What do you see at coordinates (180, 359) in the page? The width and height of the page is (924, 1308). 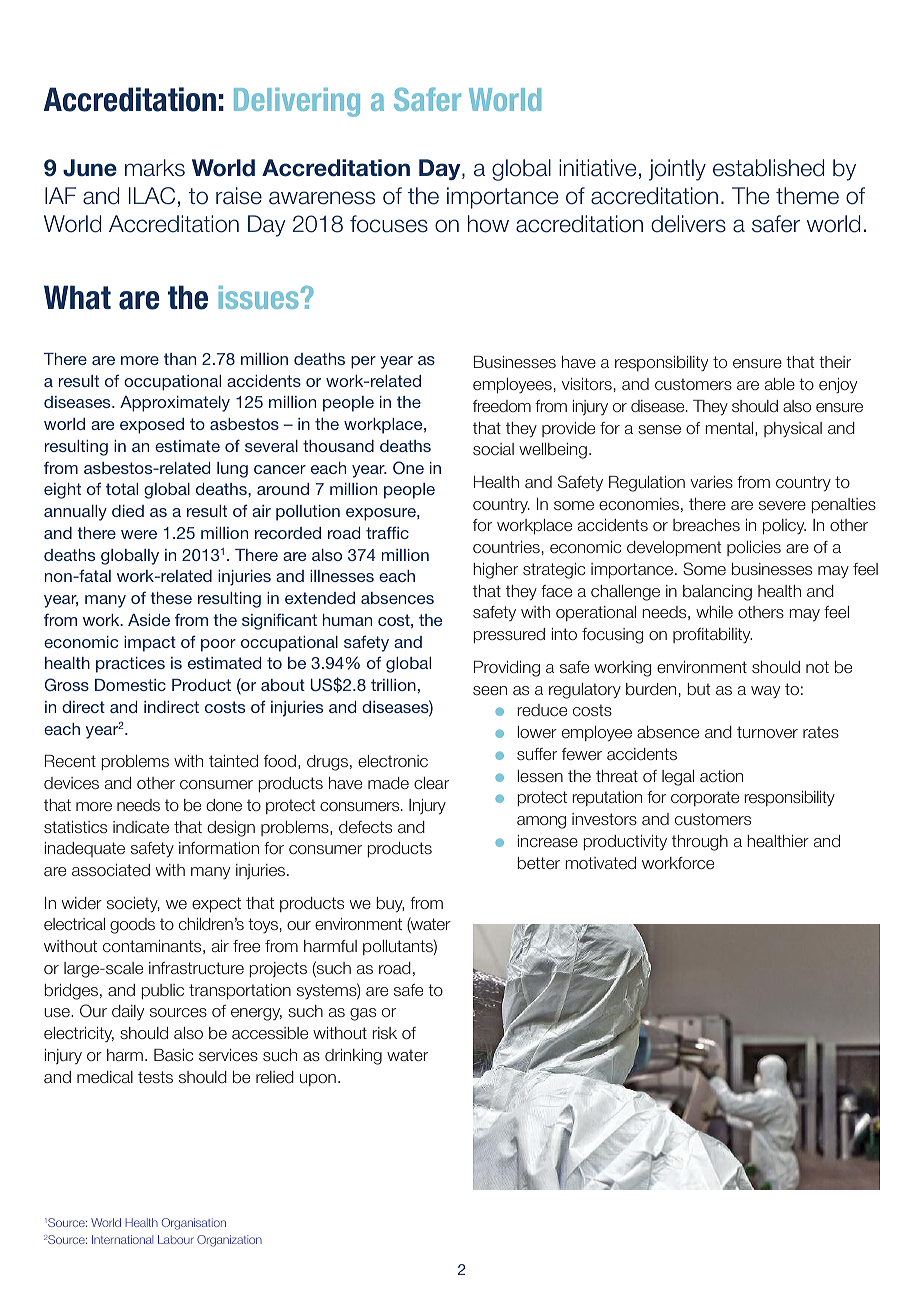 I see `than` at bounding box center [180, 359].
